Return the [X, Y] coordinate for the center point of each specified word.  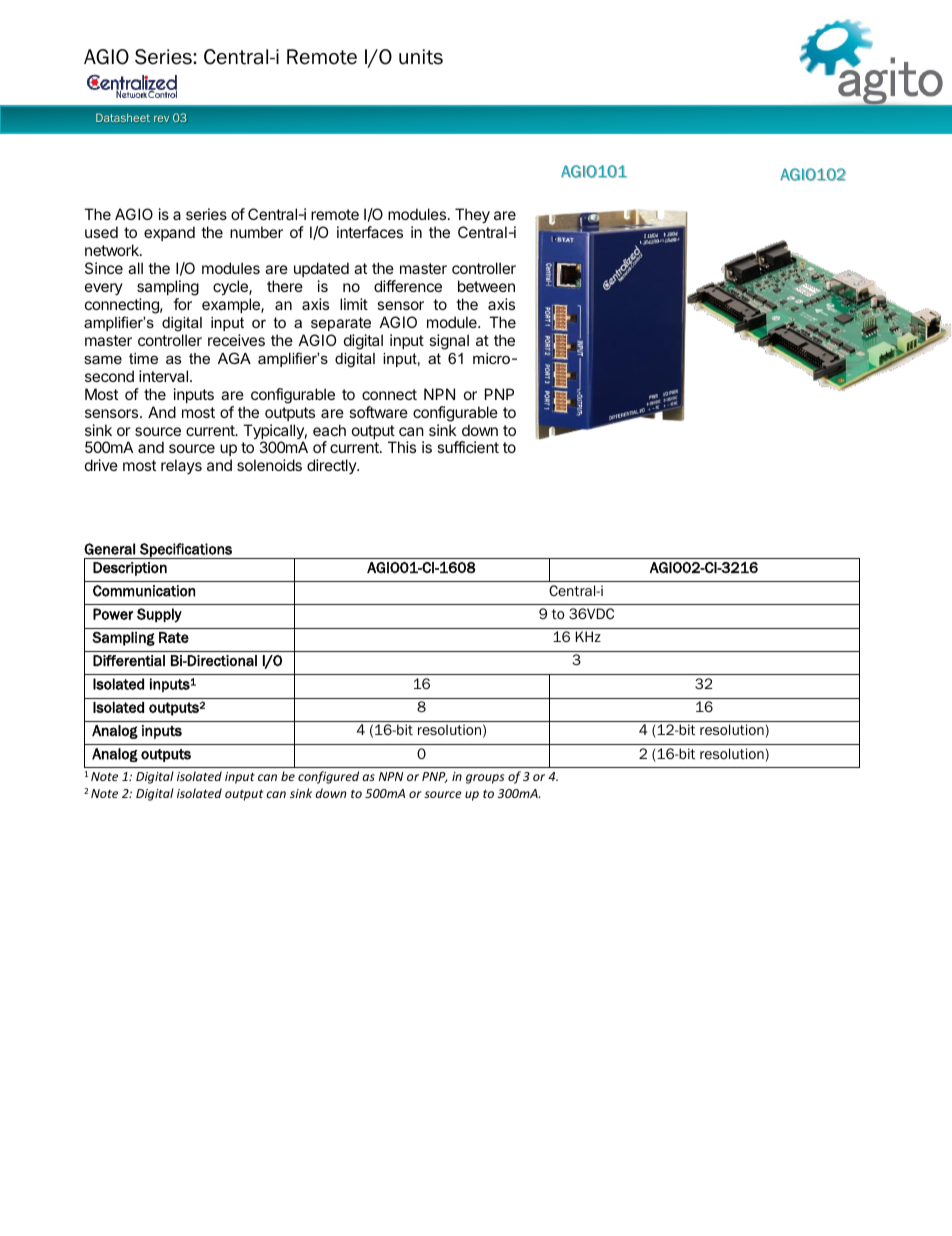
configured [328, 777]
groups [485, 779]
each [329, 430]
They [472, 216]
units [421, 57]
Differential [129, 661]
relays [181, 466]
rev [161, 119]
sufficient [468, 447]
